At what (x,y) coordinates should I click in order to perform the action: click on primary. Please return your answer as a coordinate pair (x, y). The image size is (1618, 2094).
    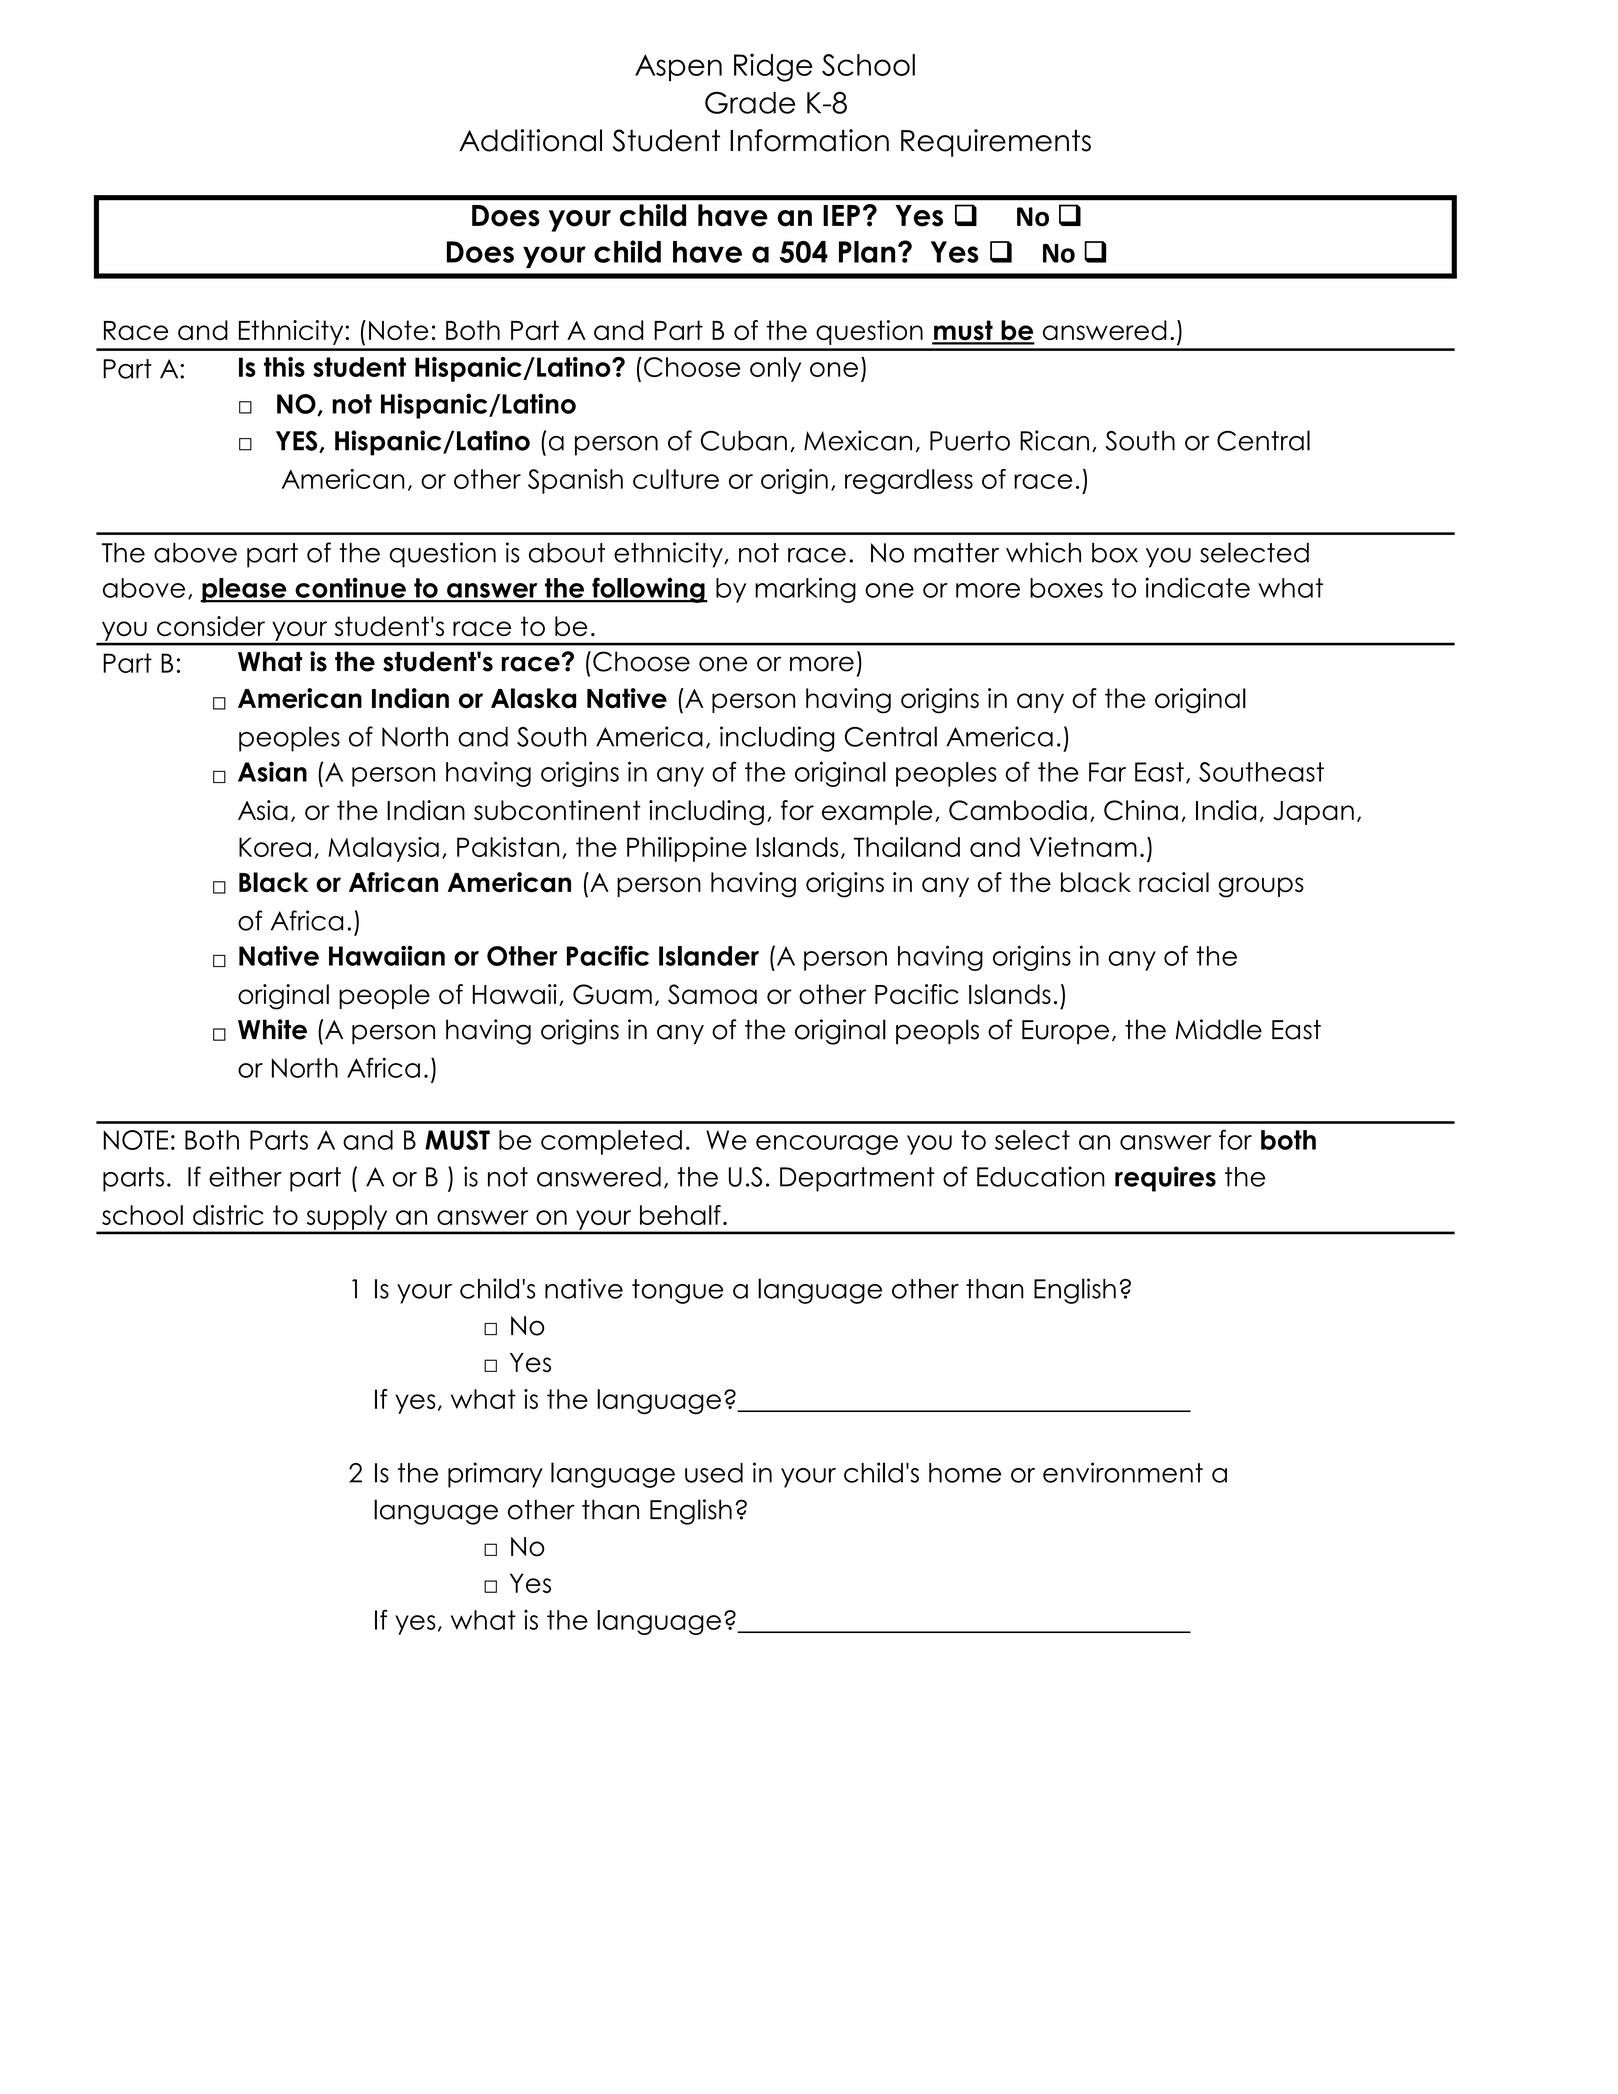
    Looking at the image, I should click on (495, 1475).
